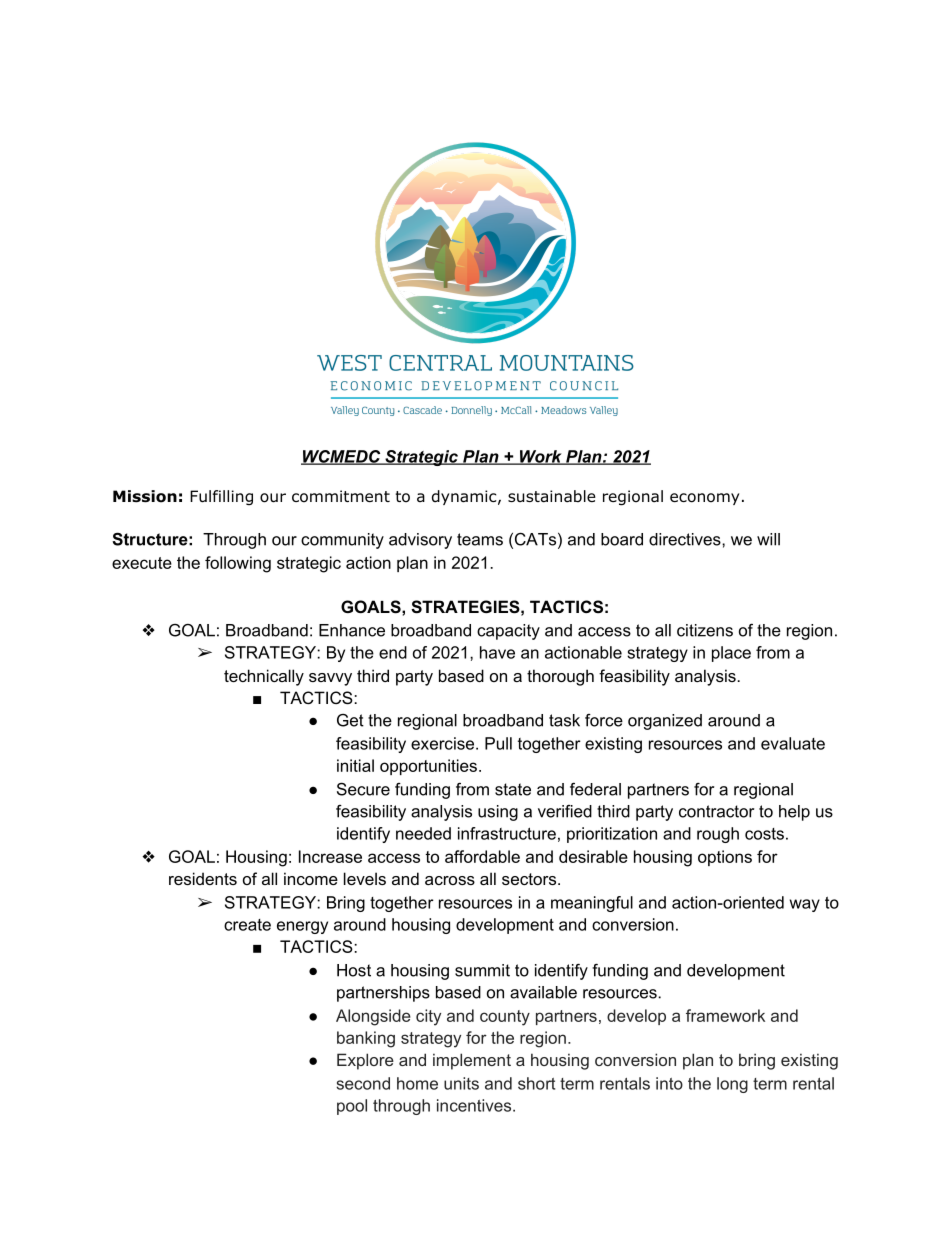 Image resolution: width=952 pixels, height=1233 pixels. I want to click on contractor, so click(716, 811).
